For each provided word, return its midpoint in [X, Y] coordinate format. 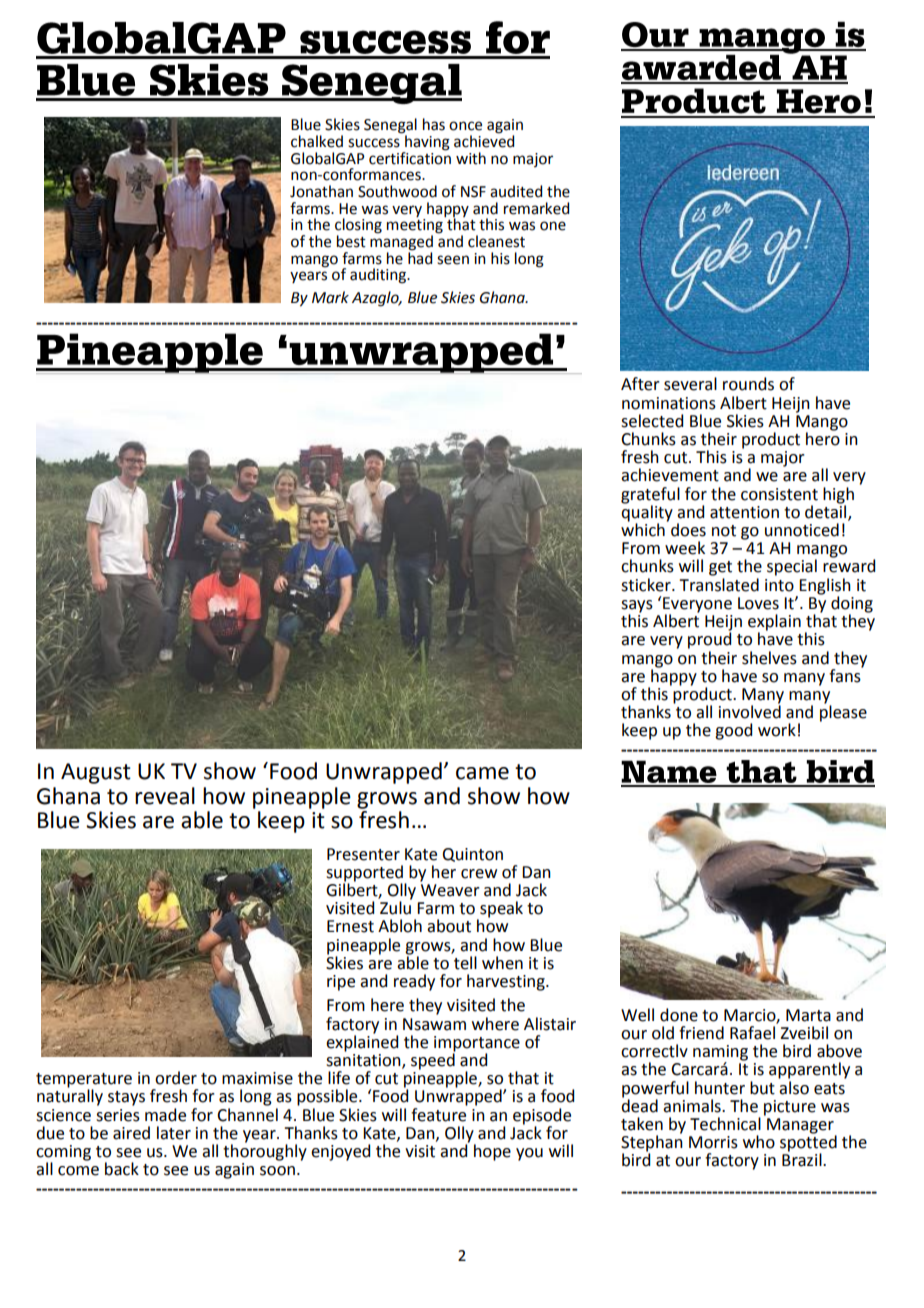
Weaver [450, 890]
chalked [317, 141]
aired [131, 1133]
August [96, 773]
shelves [769, 658]
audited [516, 191]
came [482, 773]
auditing [379, 276]
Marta [808, 1015]
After [640, 384]
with [471, 158]
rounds [748, 384]
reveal [165, 796]
